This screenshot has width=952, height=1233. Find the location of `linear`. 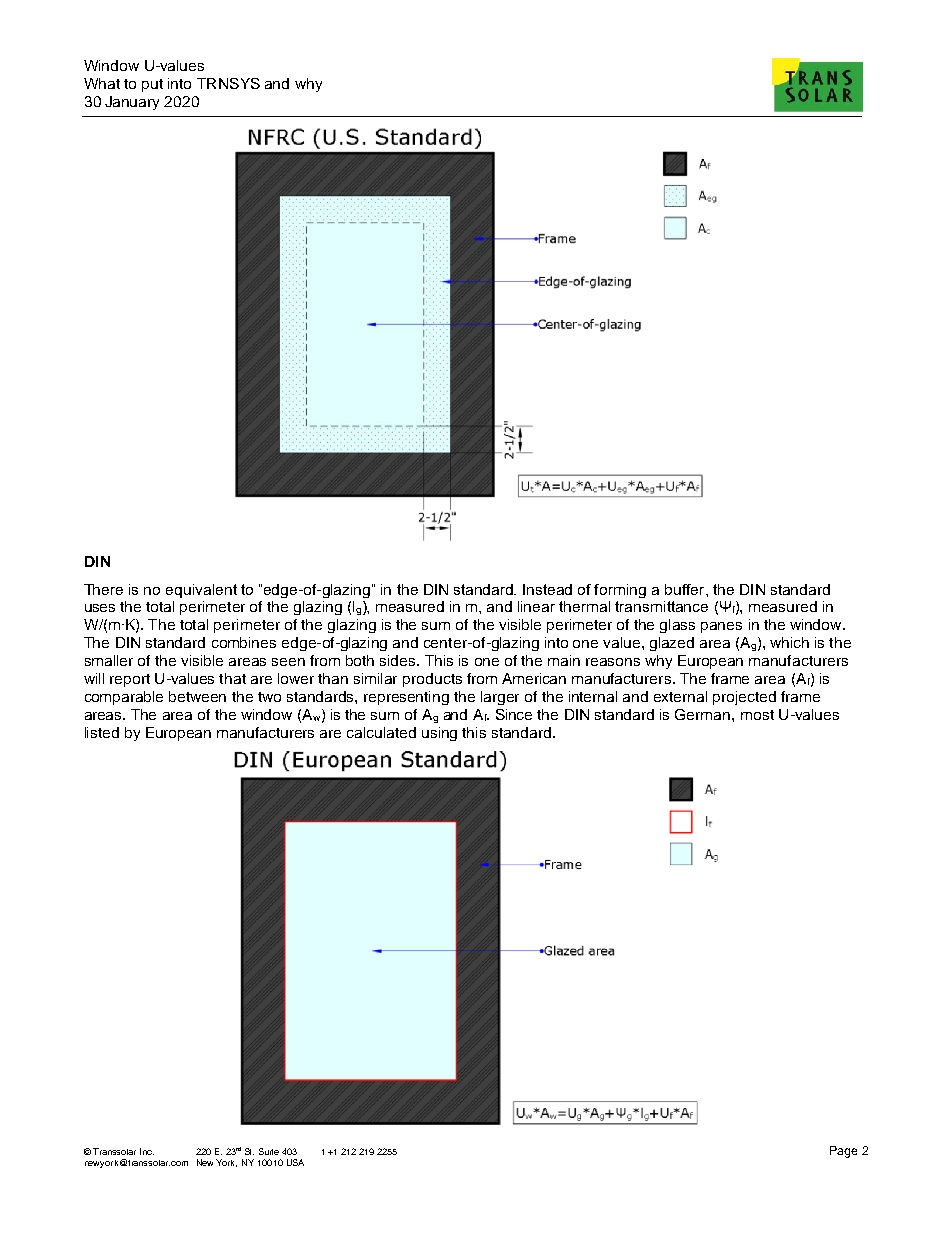

linear is located at coordinates (536, 606).
